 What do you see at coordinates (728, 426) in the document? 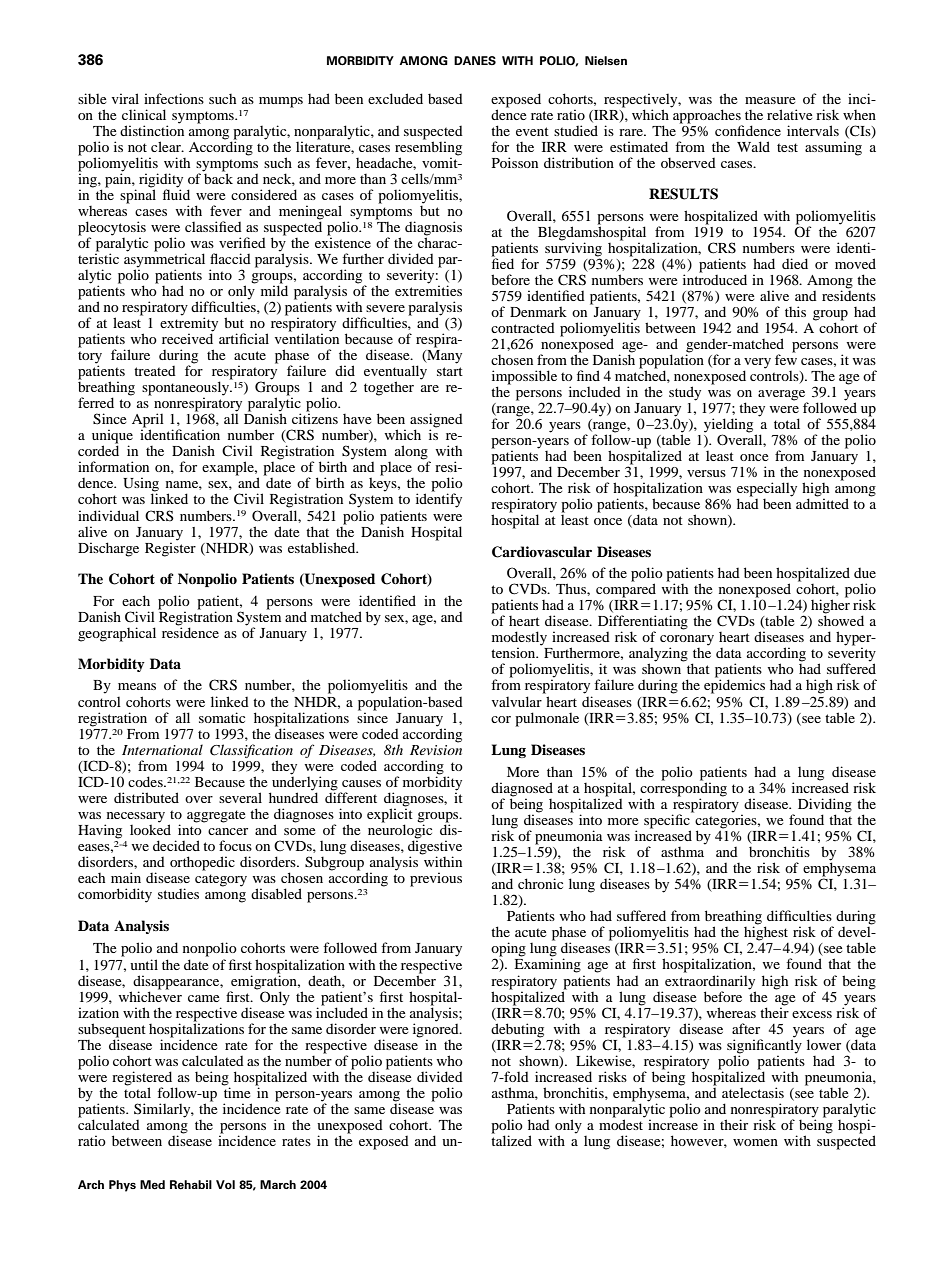
I see `yielding` at bounding box center [728, 426].
